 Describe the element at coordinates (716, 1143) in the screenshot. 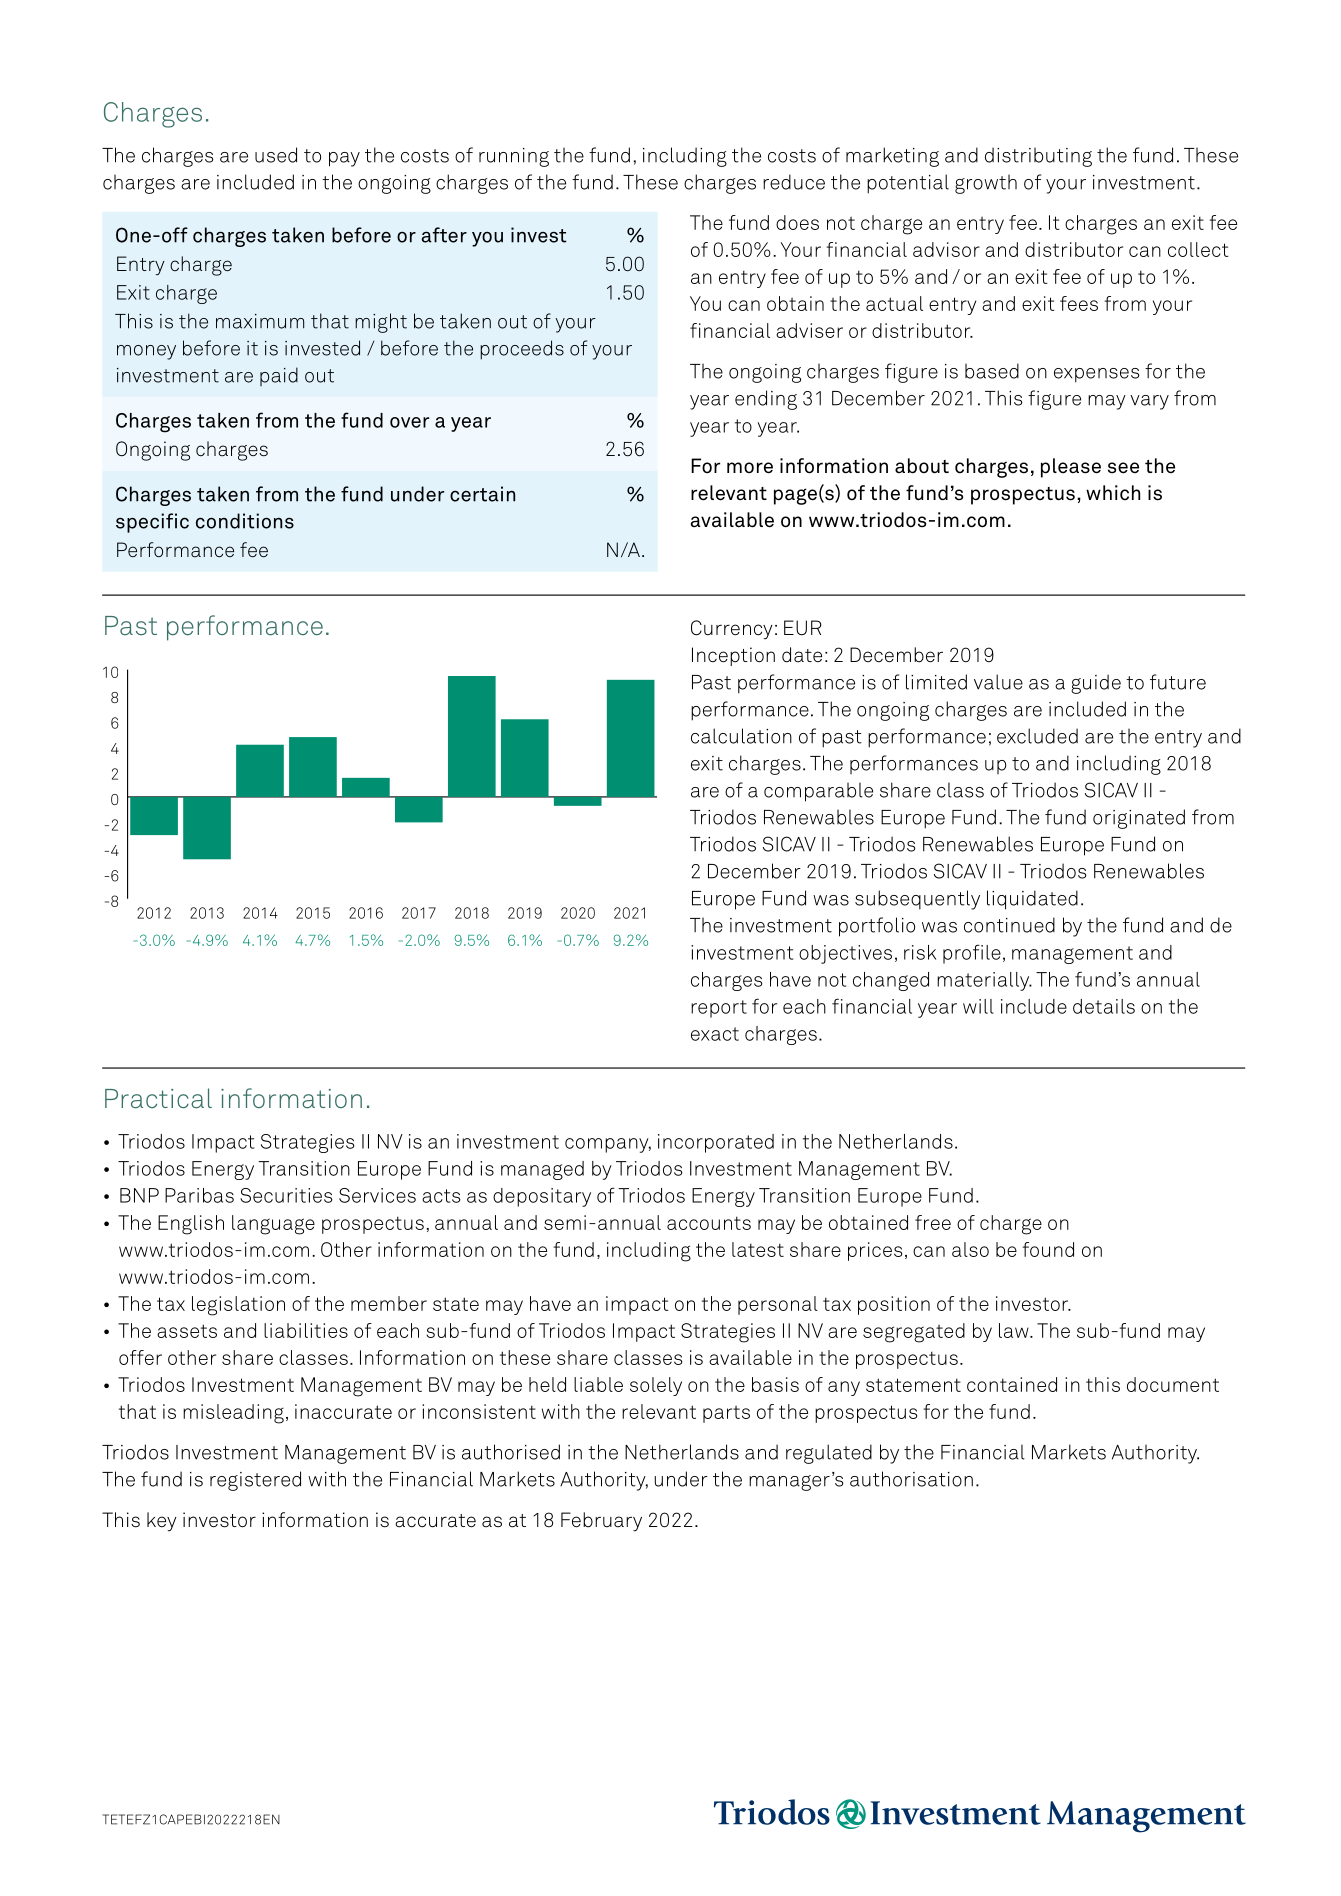

I see `incorporated` at that location.
